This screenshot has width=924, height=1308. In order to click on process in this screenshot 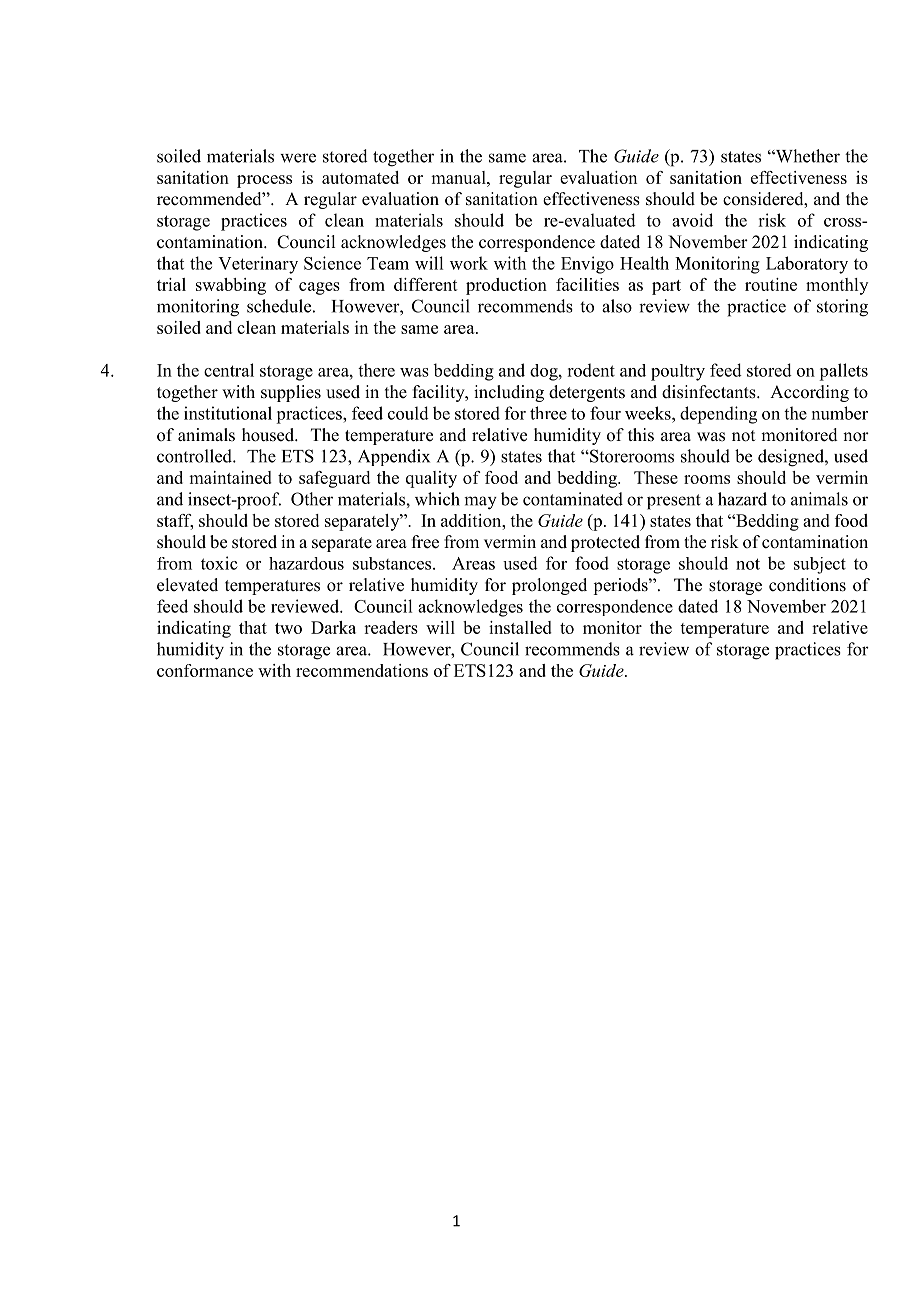, I will do `click(264, 181)`.
